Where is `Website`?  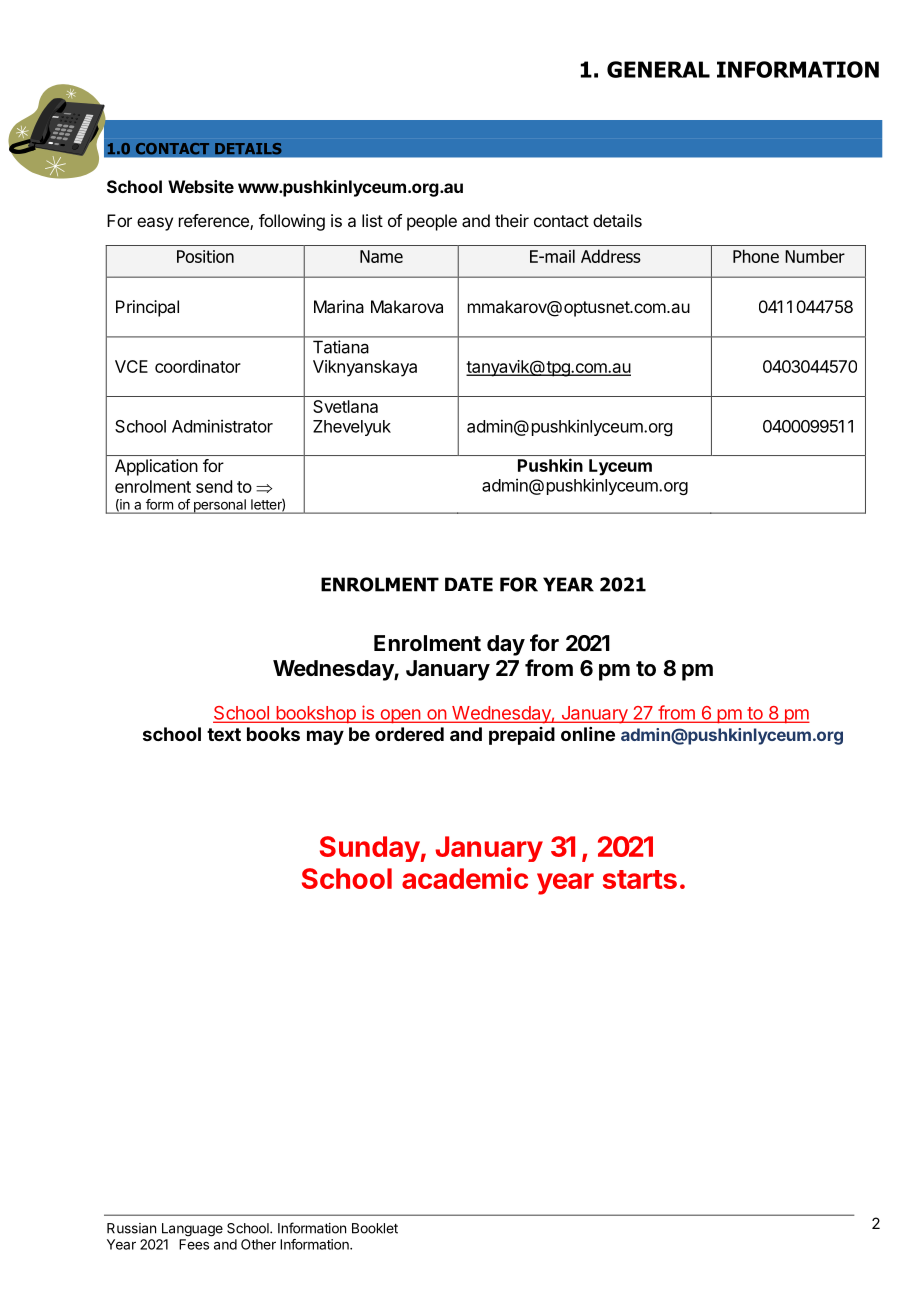
Website is located at coordinates (201, 186).
